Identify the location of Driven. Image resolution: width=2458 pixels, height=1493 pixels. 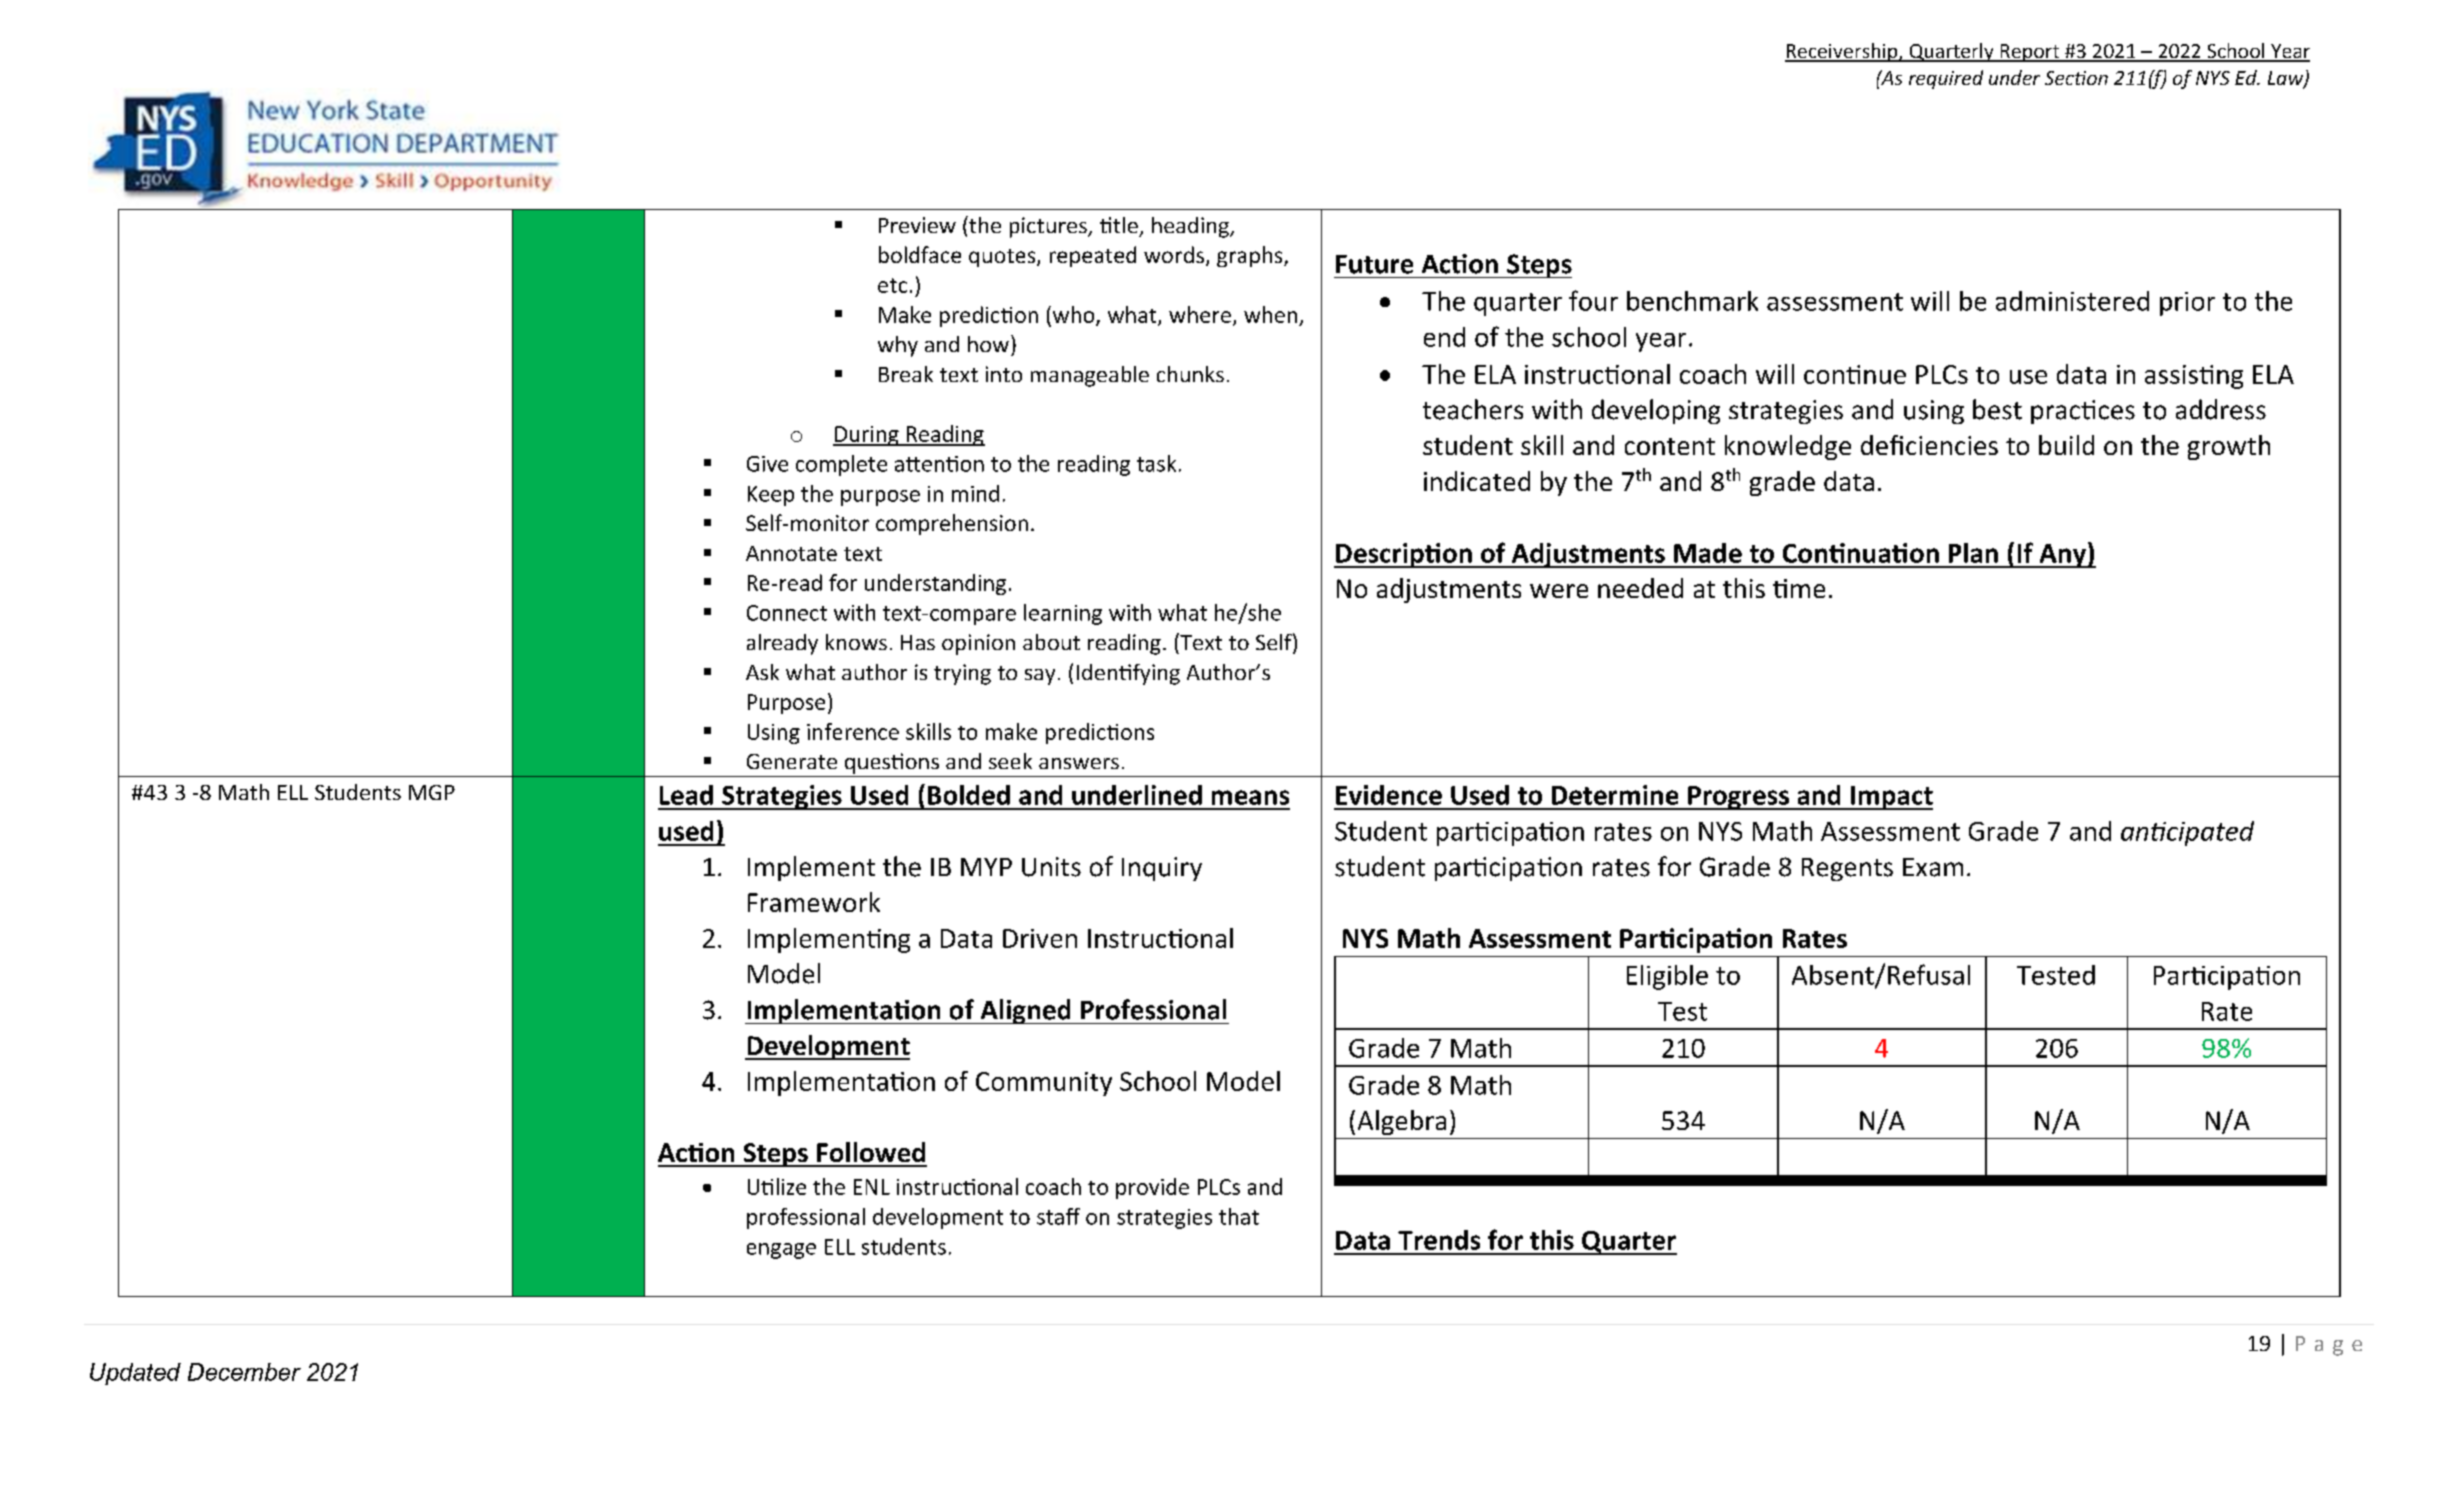
(1040, 938).
